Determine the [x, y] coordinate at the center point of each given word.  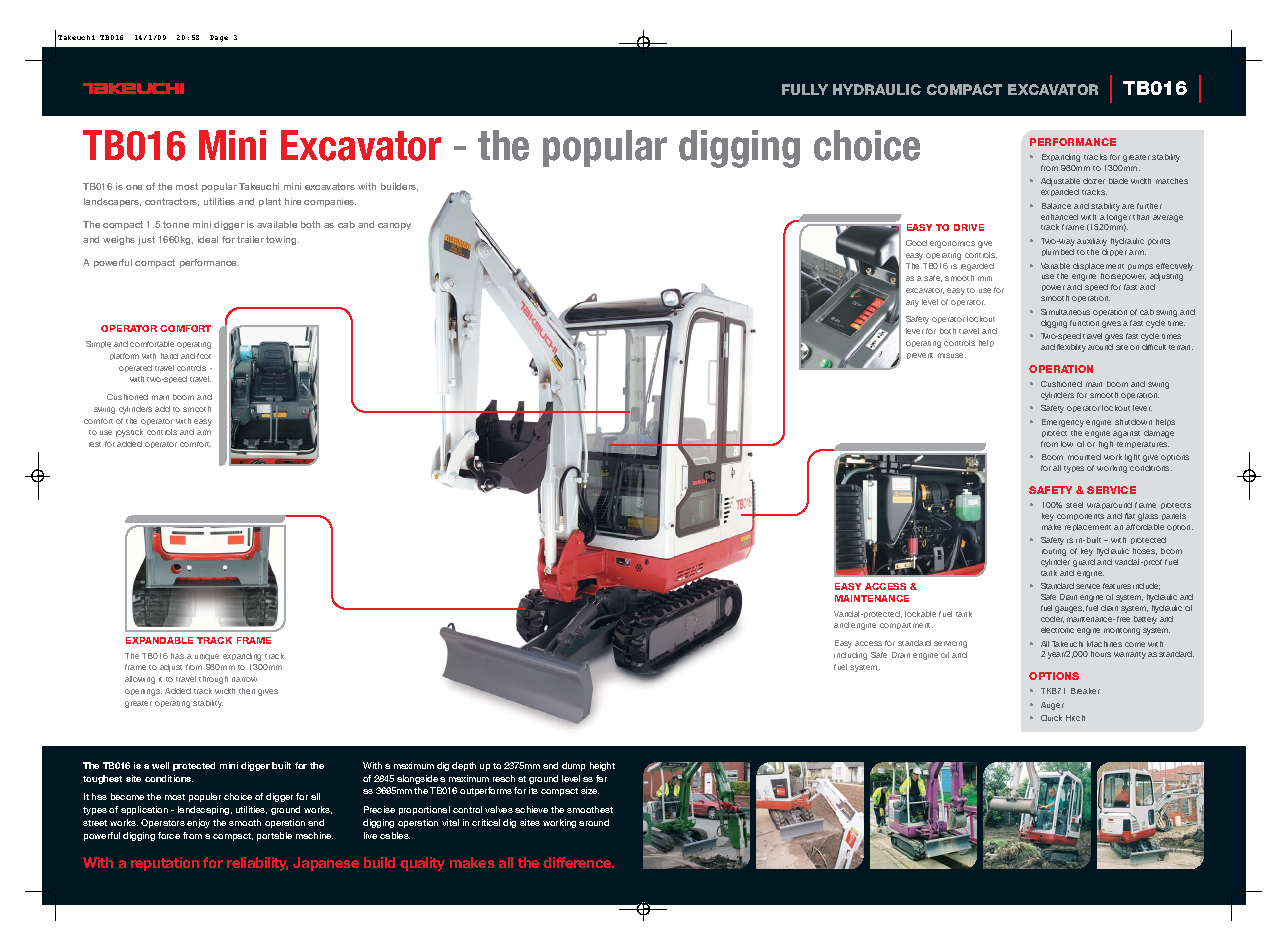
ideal [208, 239]
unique [207, 657]
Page [219, 38]
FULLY [805, 89]
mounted [1084, 457]
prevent [920, 356]
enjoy [198, 823]
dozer [1094, 181]
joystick [129, 433]
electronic [1057, 630]
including [850, 656]
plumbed [1058, 252]
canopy [394, 226]
